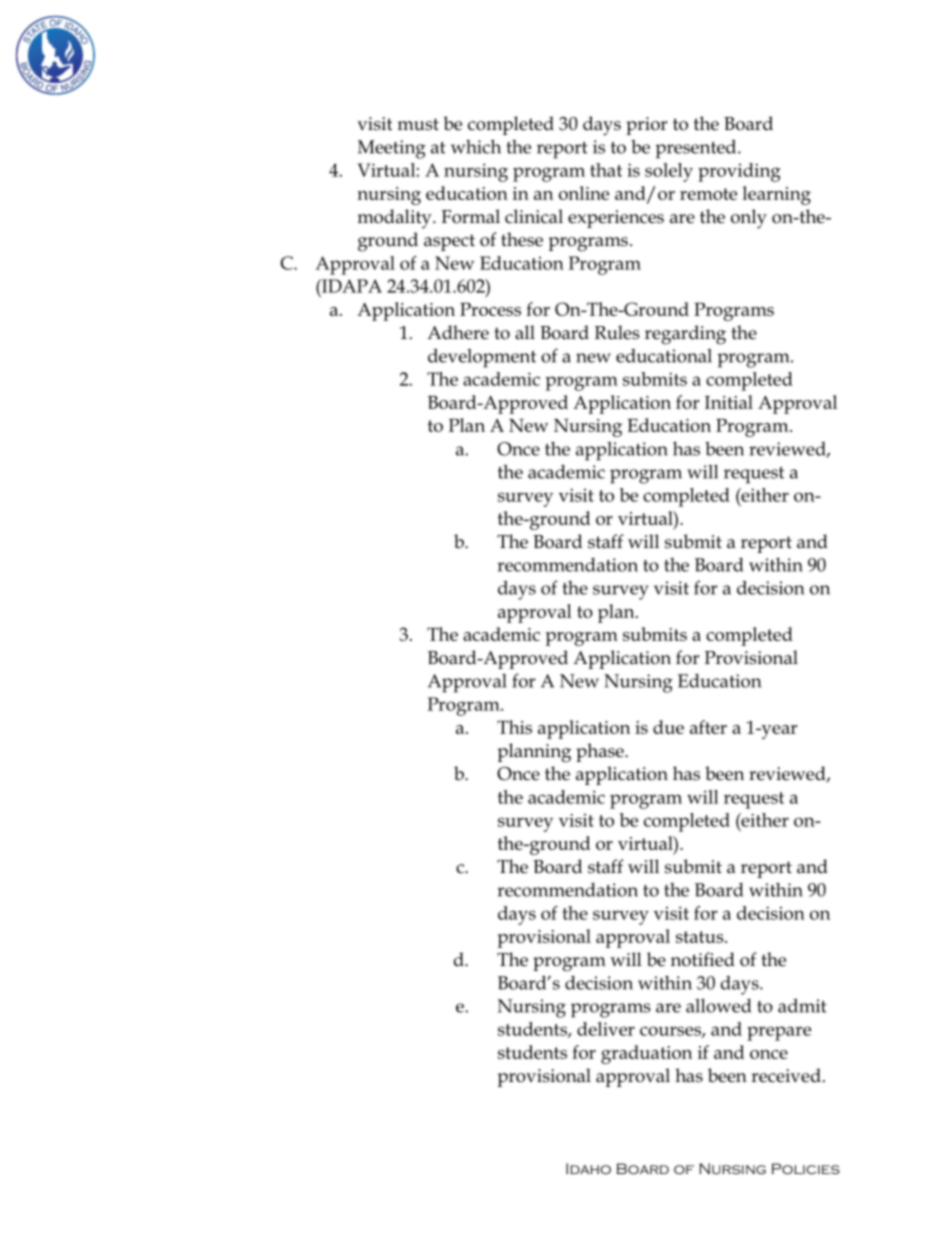 Image resolution: width=952 pixels, height=1233 pixels. What do you see at coordinates (606, 1029) in the image?
I see `deliver` at bounding box center [606, 1029].
